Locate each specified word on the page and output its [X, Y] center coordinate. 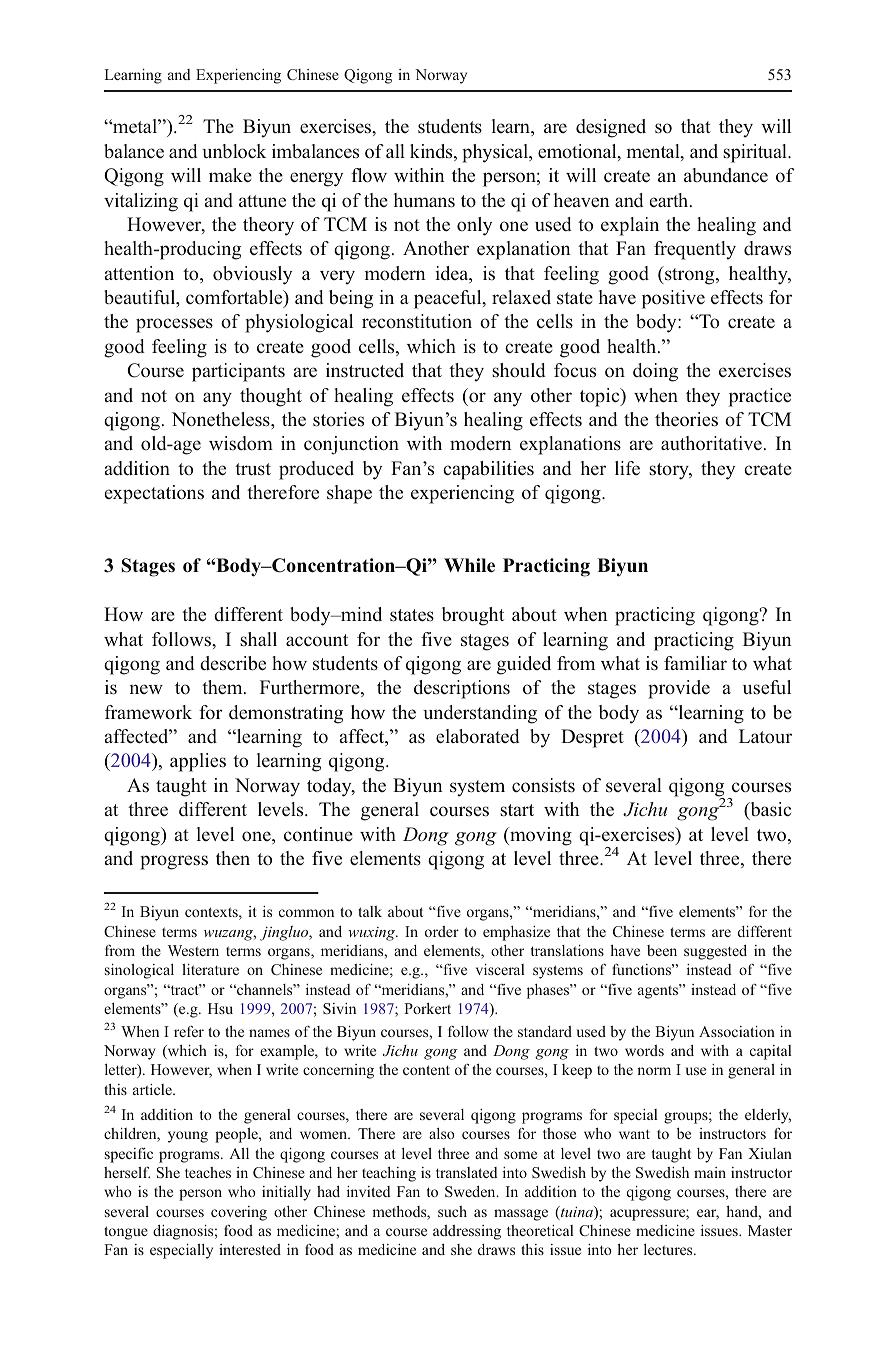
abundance [726, 175]
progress [174, 862]
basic [769, 811]
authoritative [711, 443]
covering [239, 1213]
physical [496, 153]
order [442, 931]
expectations [154, 494]
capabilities [488, 470]
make [230, 175]
